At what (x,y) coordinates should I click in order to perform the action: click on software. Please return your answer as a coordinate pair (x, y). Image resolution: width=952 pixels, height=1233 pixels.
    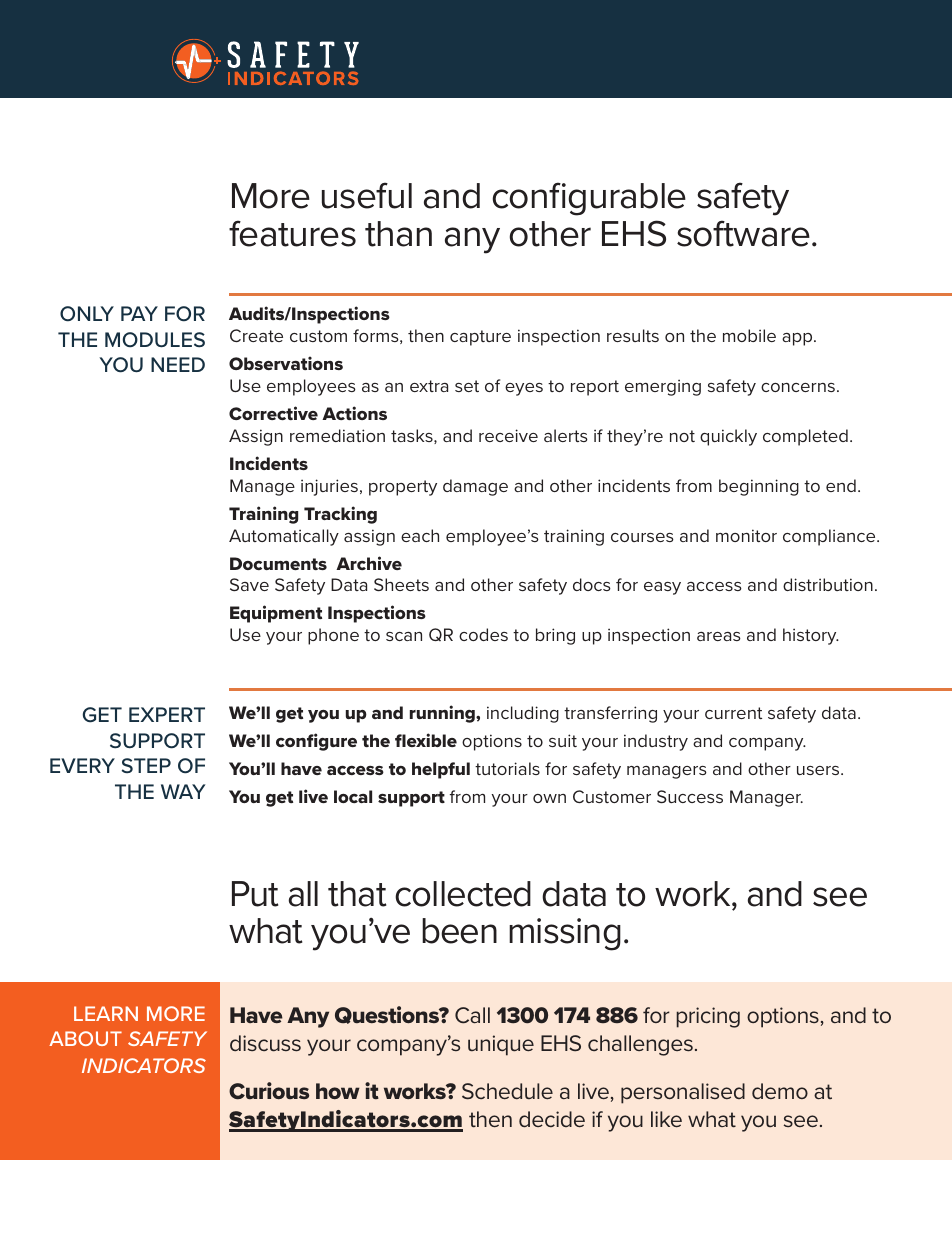
    Looking at the image, I should click on (743, 233).
